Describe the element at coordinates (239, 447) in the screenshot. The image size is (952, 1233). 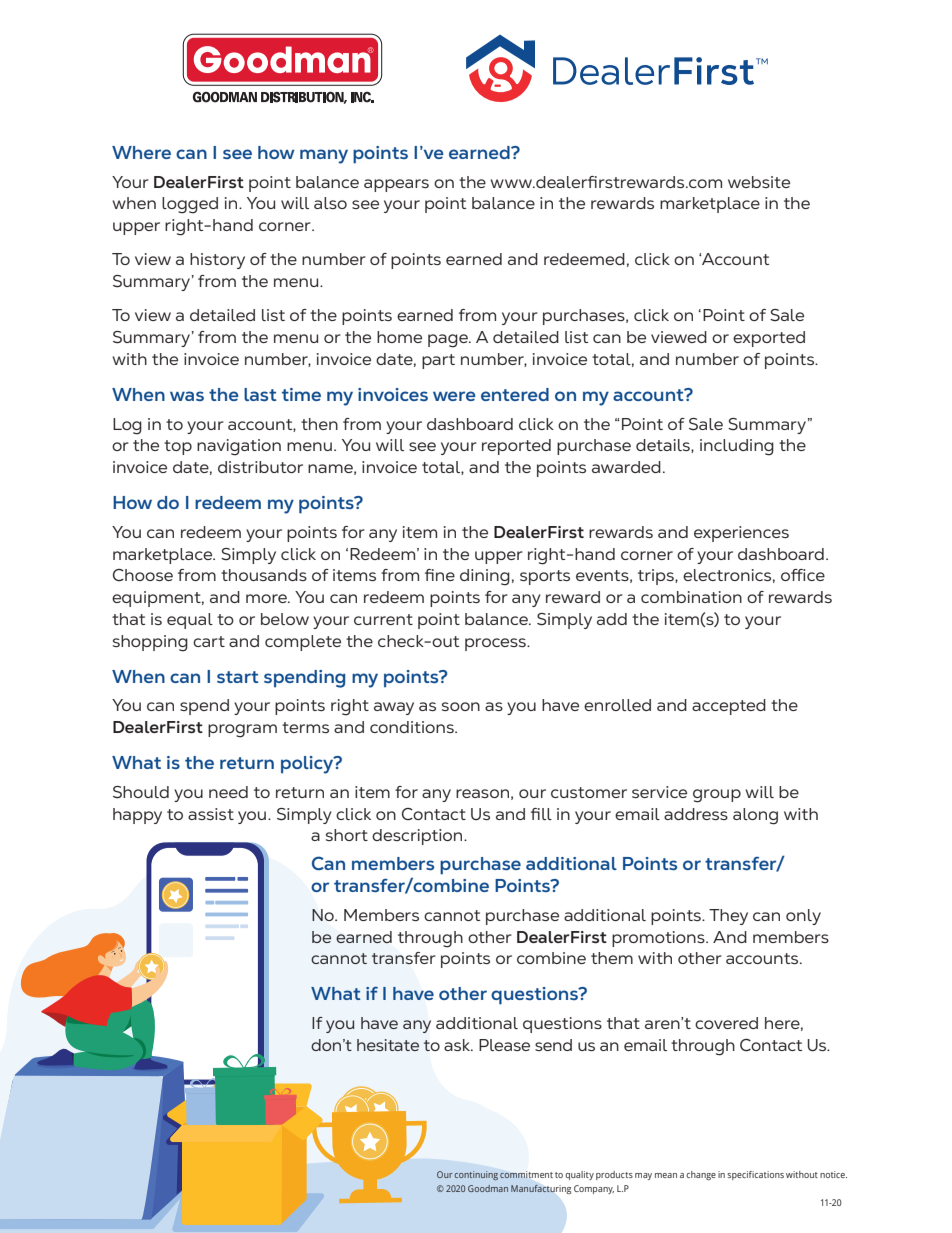
I see `navigation` at that location.
